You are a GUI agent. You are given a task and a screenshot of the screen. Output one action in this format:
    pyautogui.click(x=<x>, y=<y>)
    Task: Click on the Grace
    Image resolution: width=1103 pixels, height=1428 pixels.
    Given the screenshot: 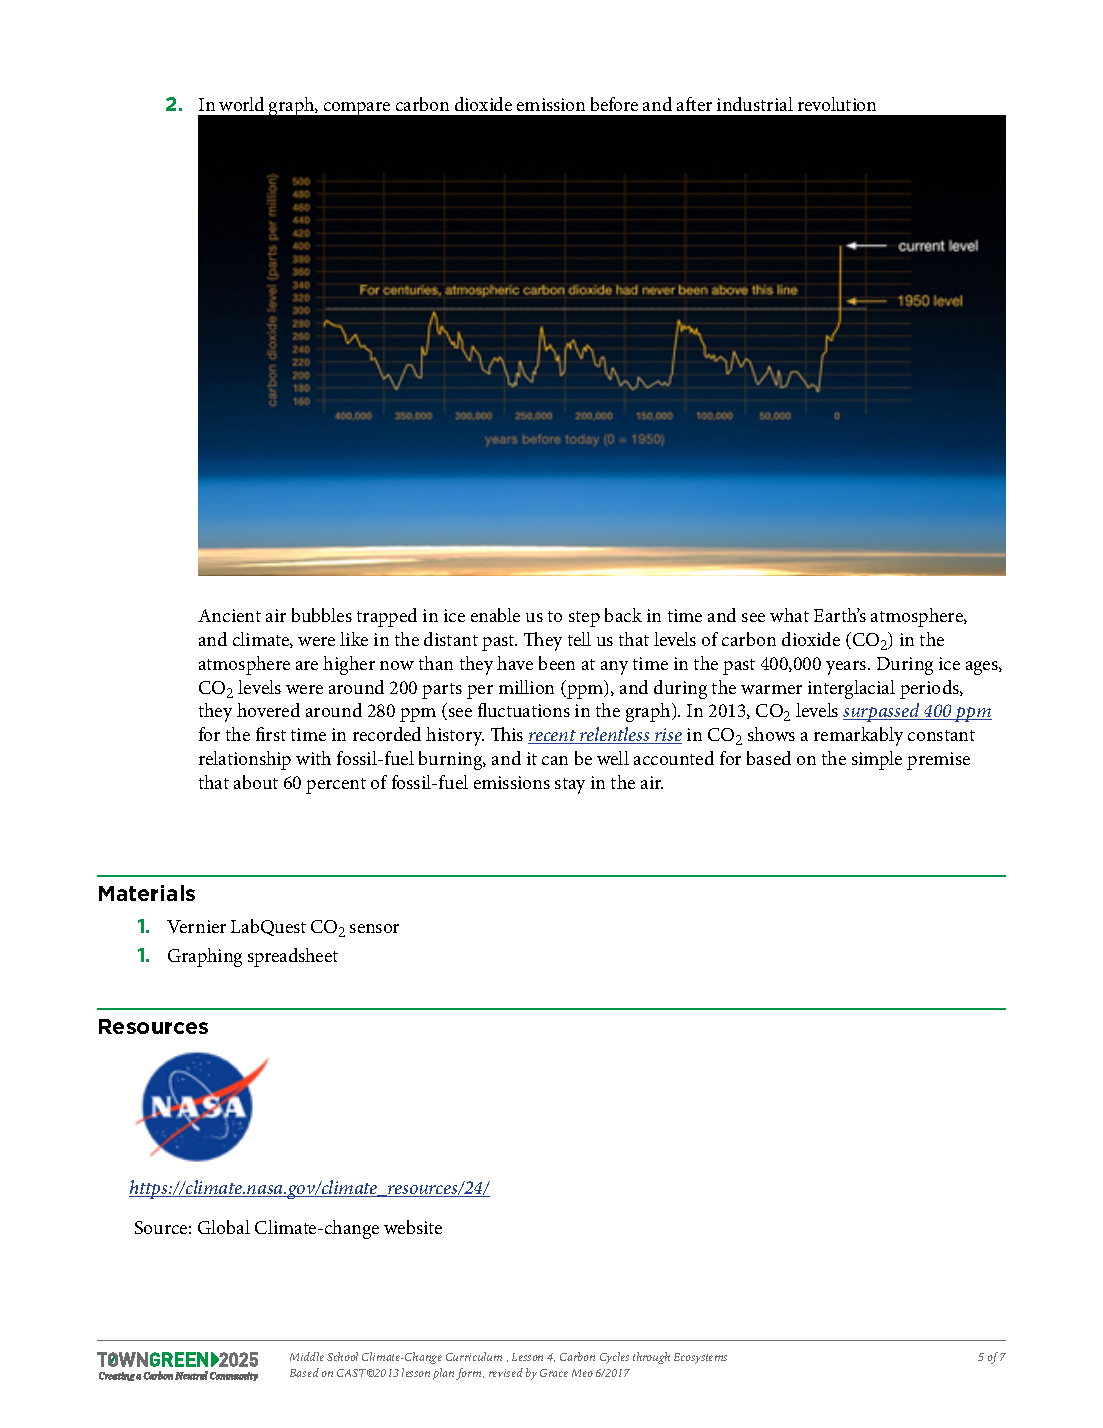 What is the action you would take?
    pyautogui.click(x=554, y=1373)
